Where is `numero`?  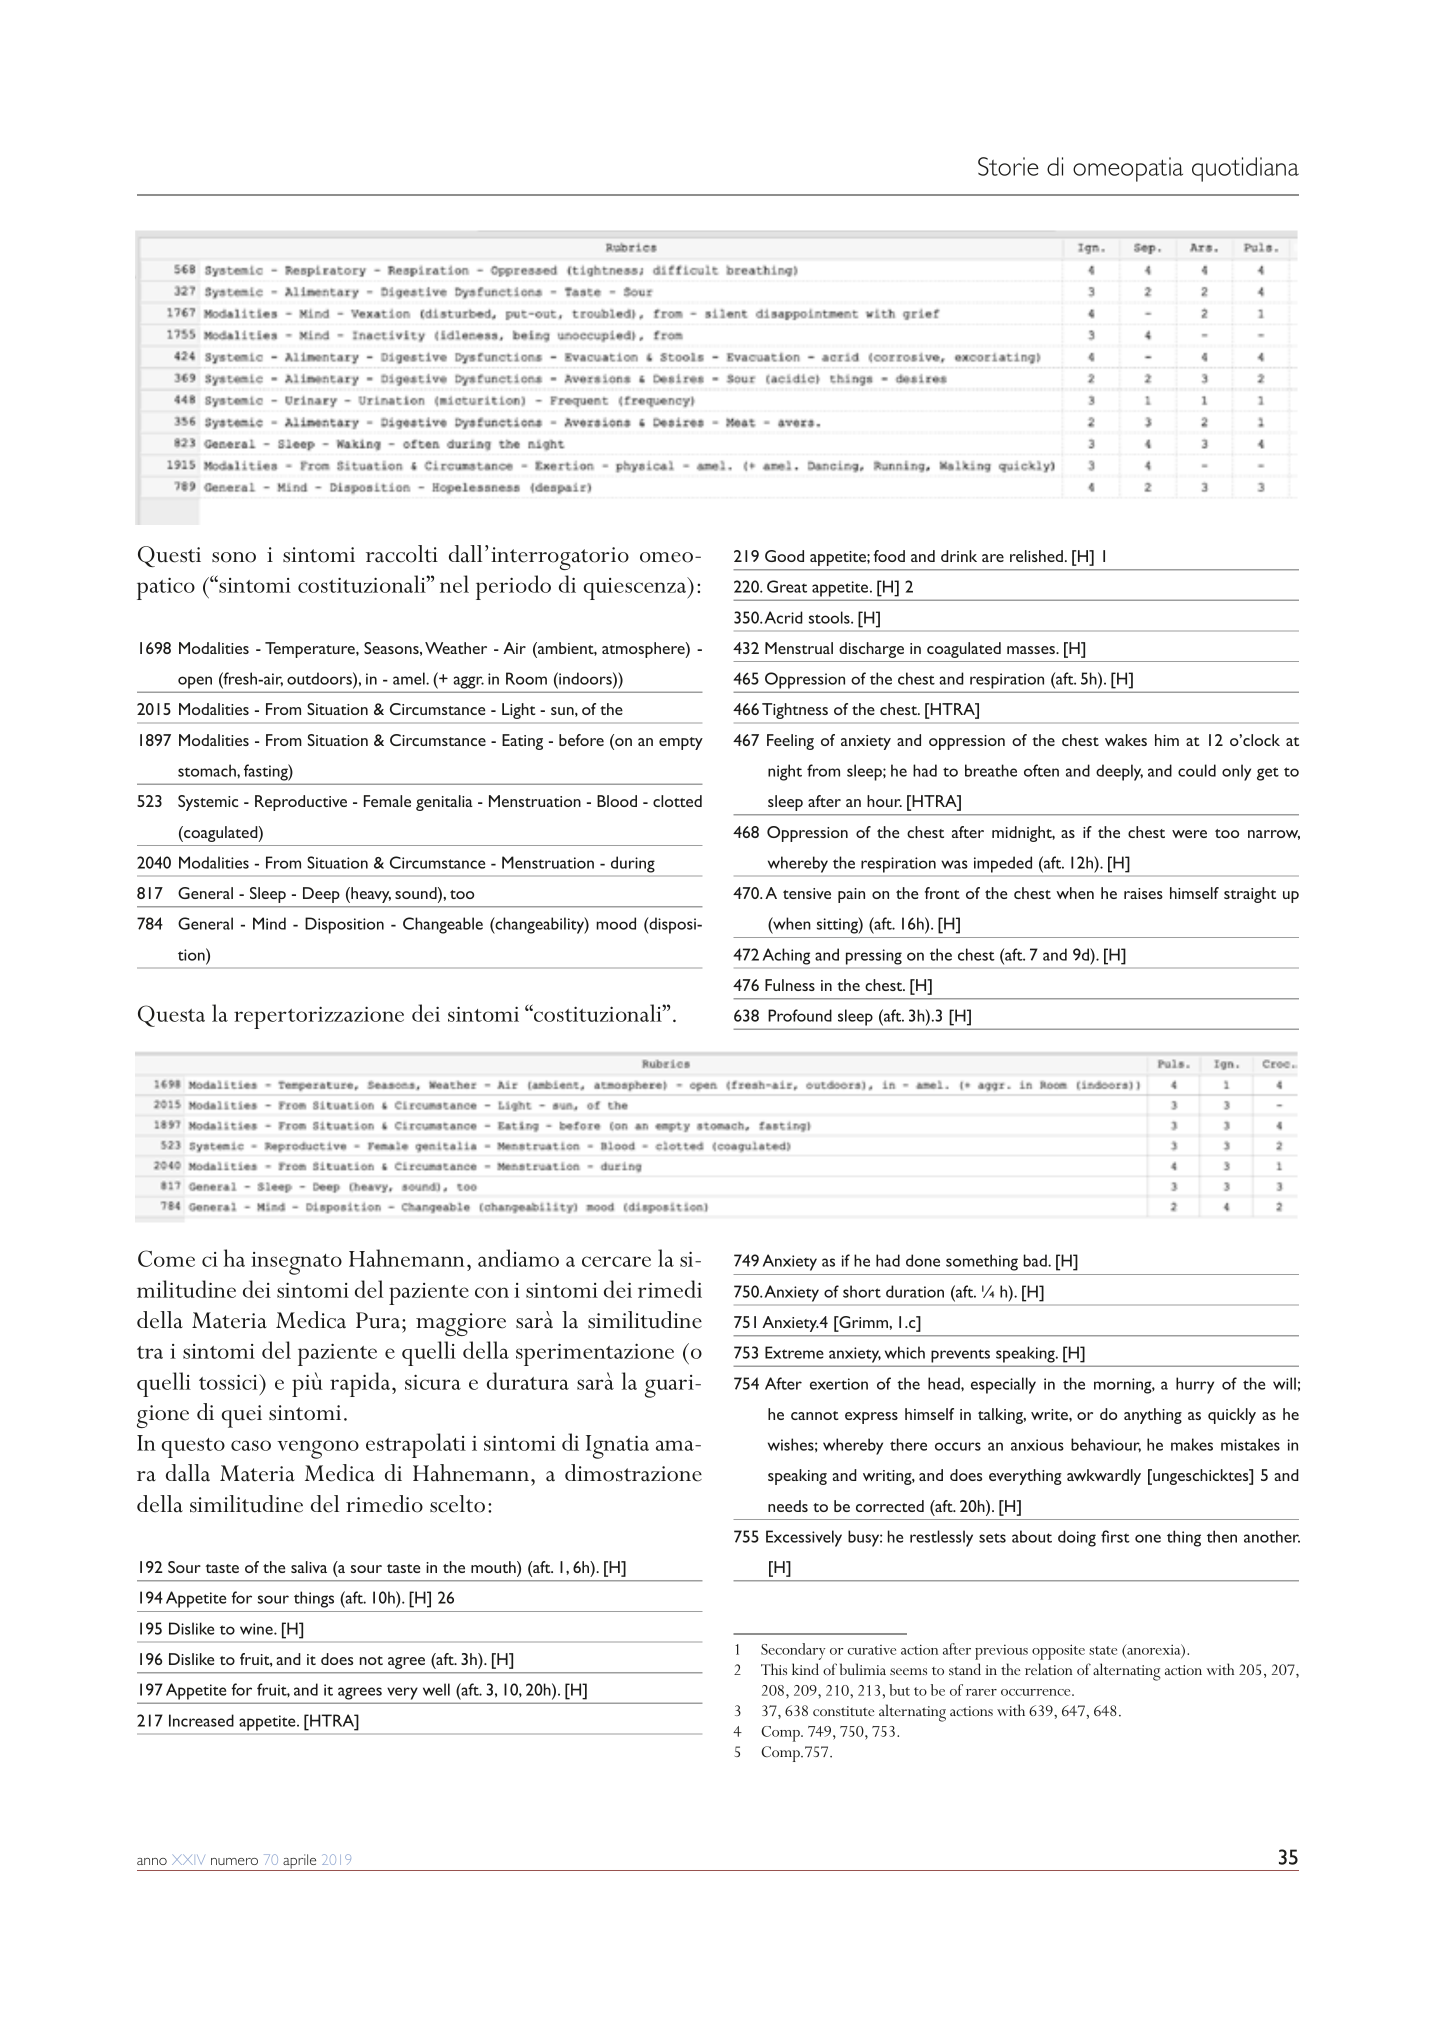 numero is located at coordinates (234, 1861).
